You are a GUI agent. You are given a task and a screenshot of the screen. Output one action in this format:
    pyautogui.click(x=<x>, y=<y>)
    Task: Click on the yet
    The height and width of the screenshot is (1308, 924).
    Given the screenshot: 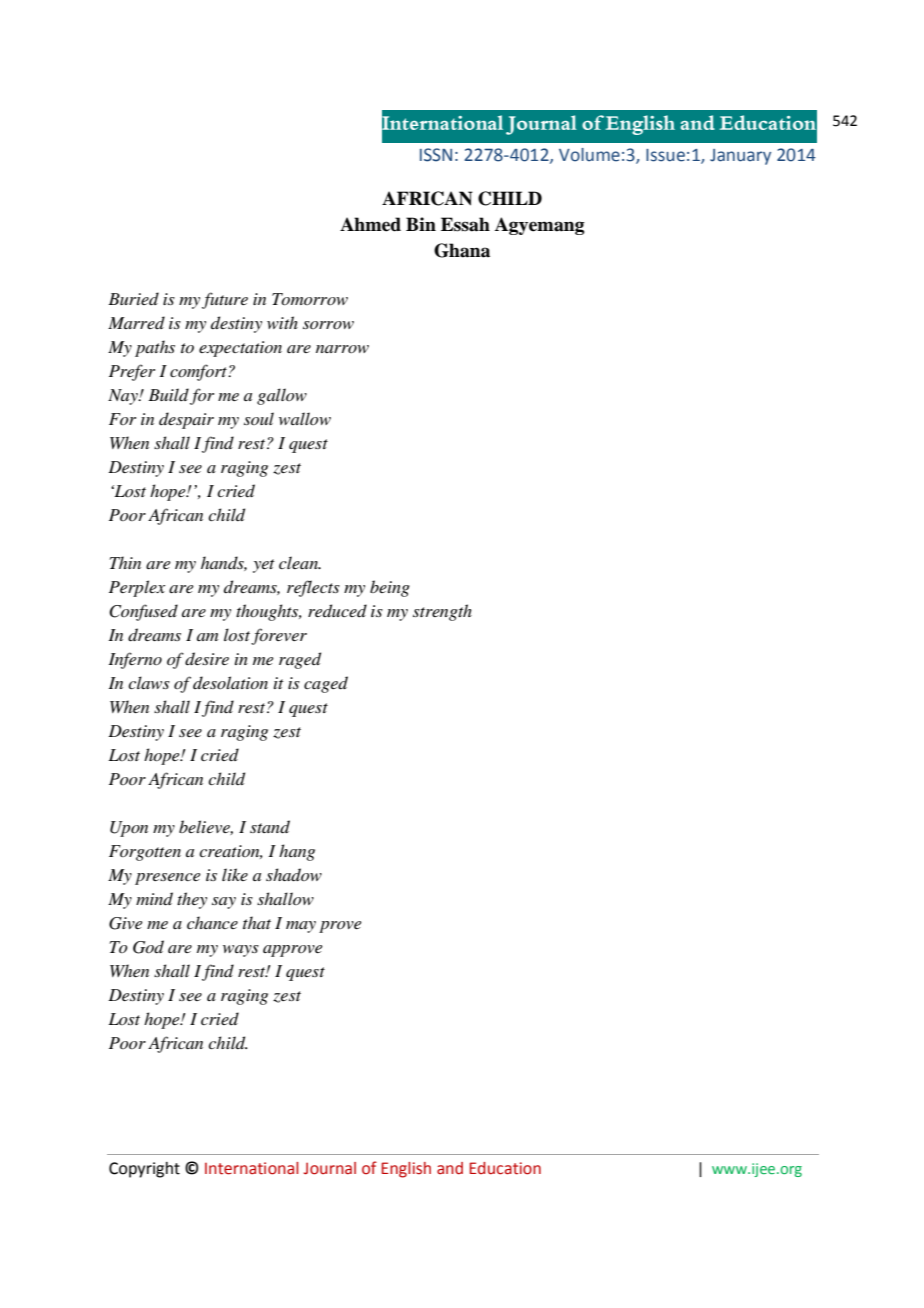 What is the action you would take?
    pyautogui.click(x=264, y=566)
